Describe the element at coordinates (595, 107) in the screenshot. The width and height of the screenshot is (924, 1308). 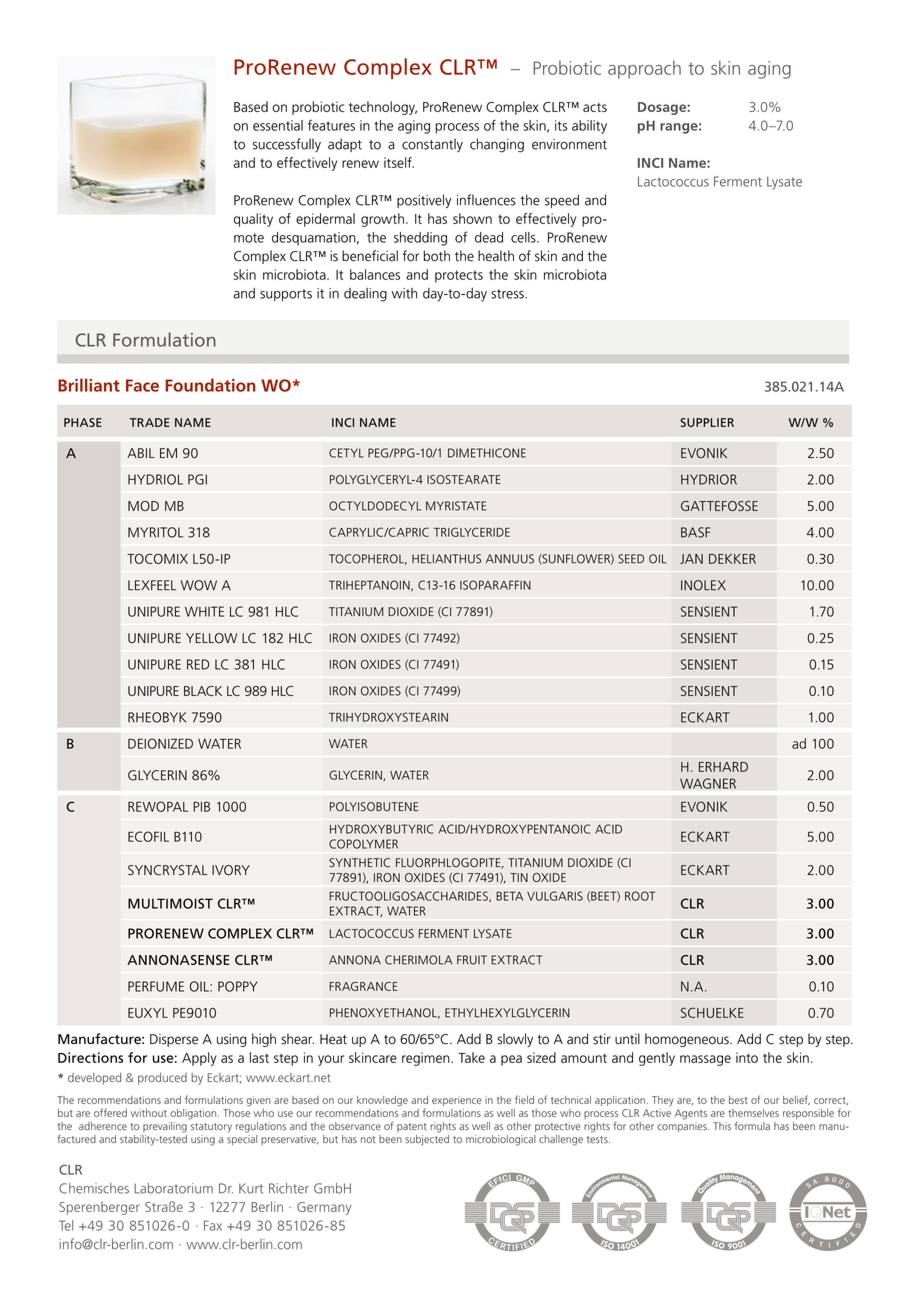
I see `acts` at that location.
